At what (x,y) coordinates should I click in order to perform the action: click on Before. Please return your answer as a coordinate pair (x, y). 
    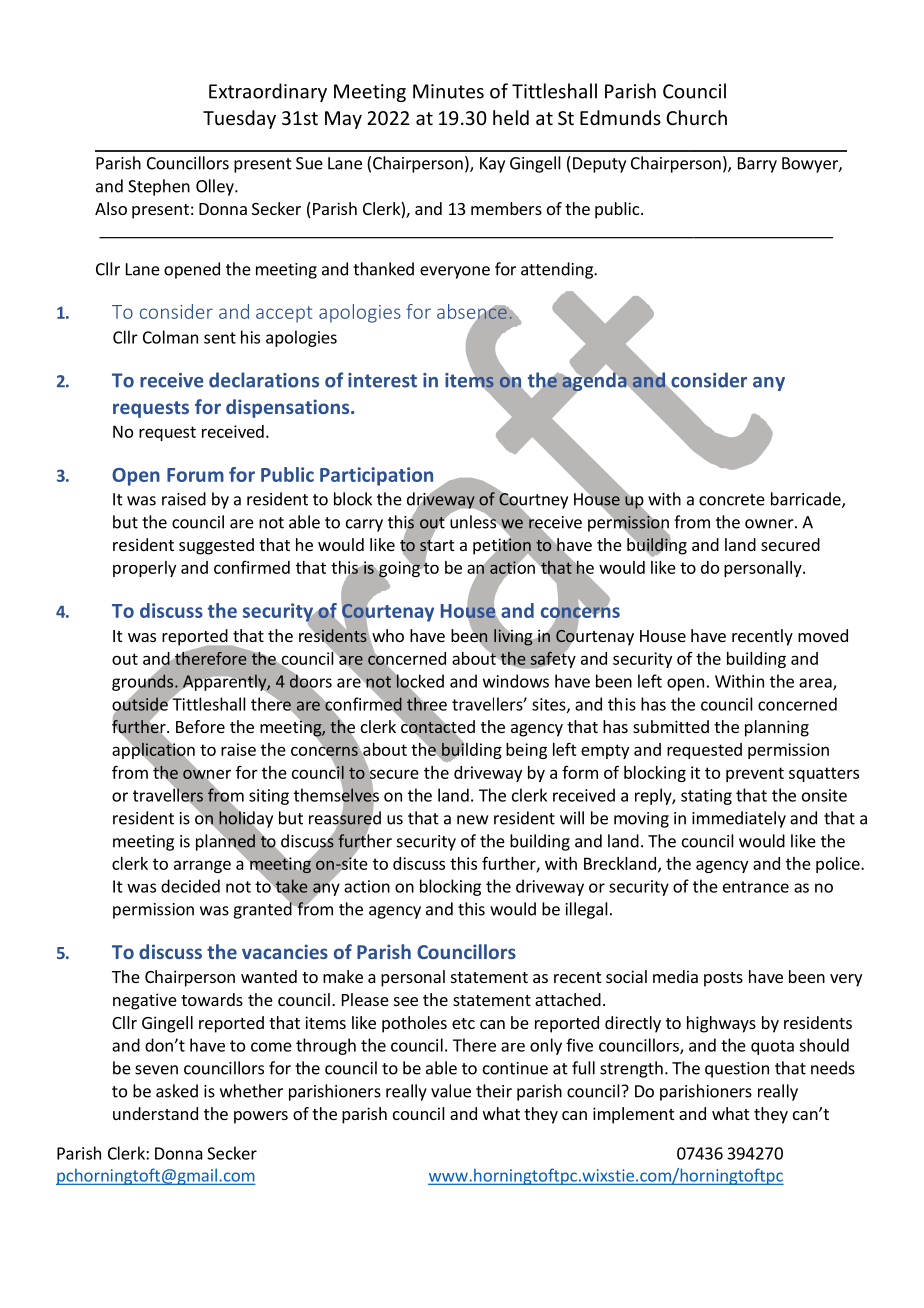
    Looking at the image, I should click on (200, 726).
